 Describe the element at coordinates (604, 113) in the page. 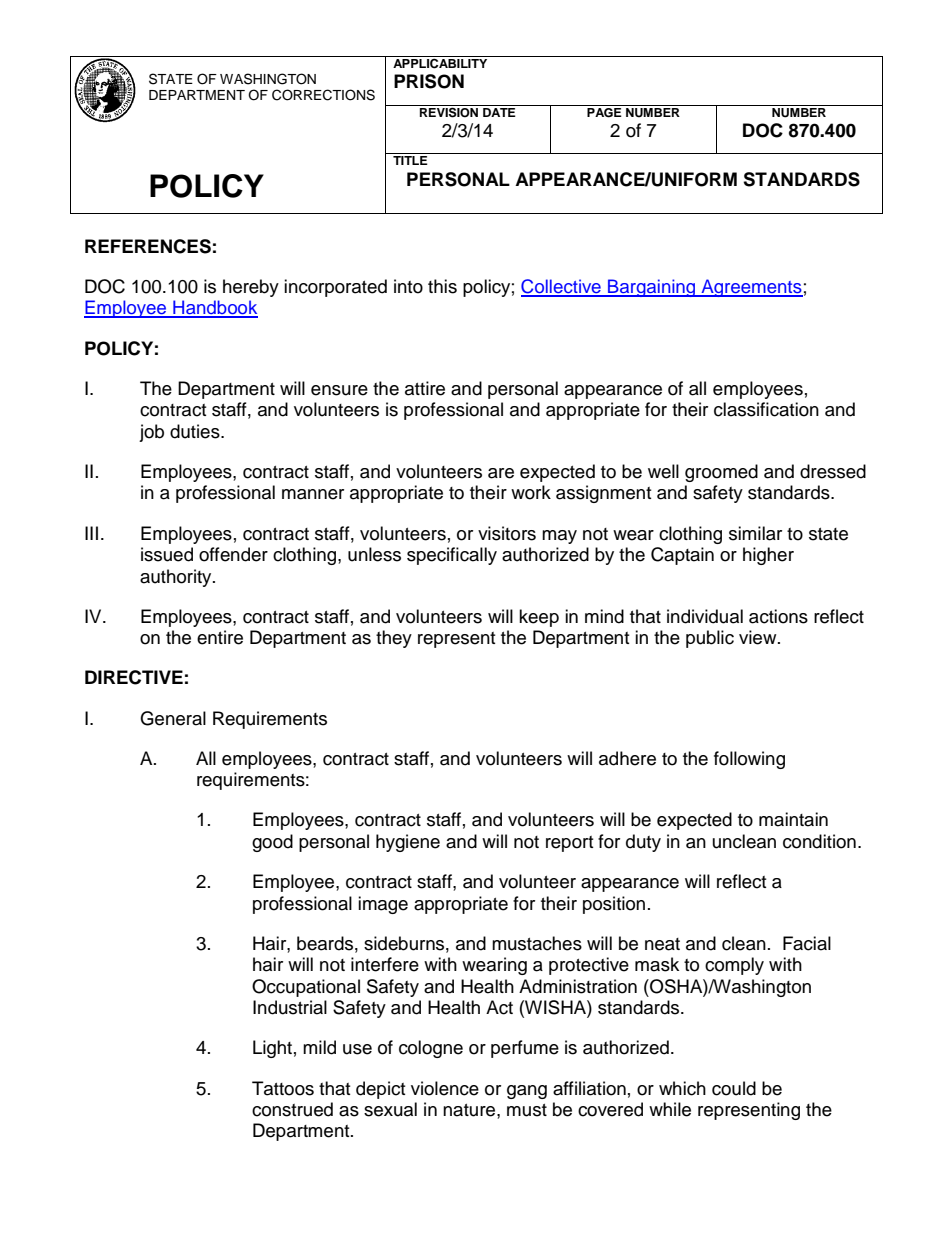

I see `PAGE` at that location.
